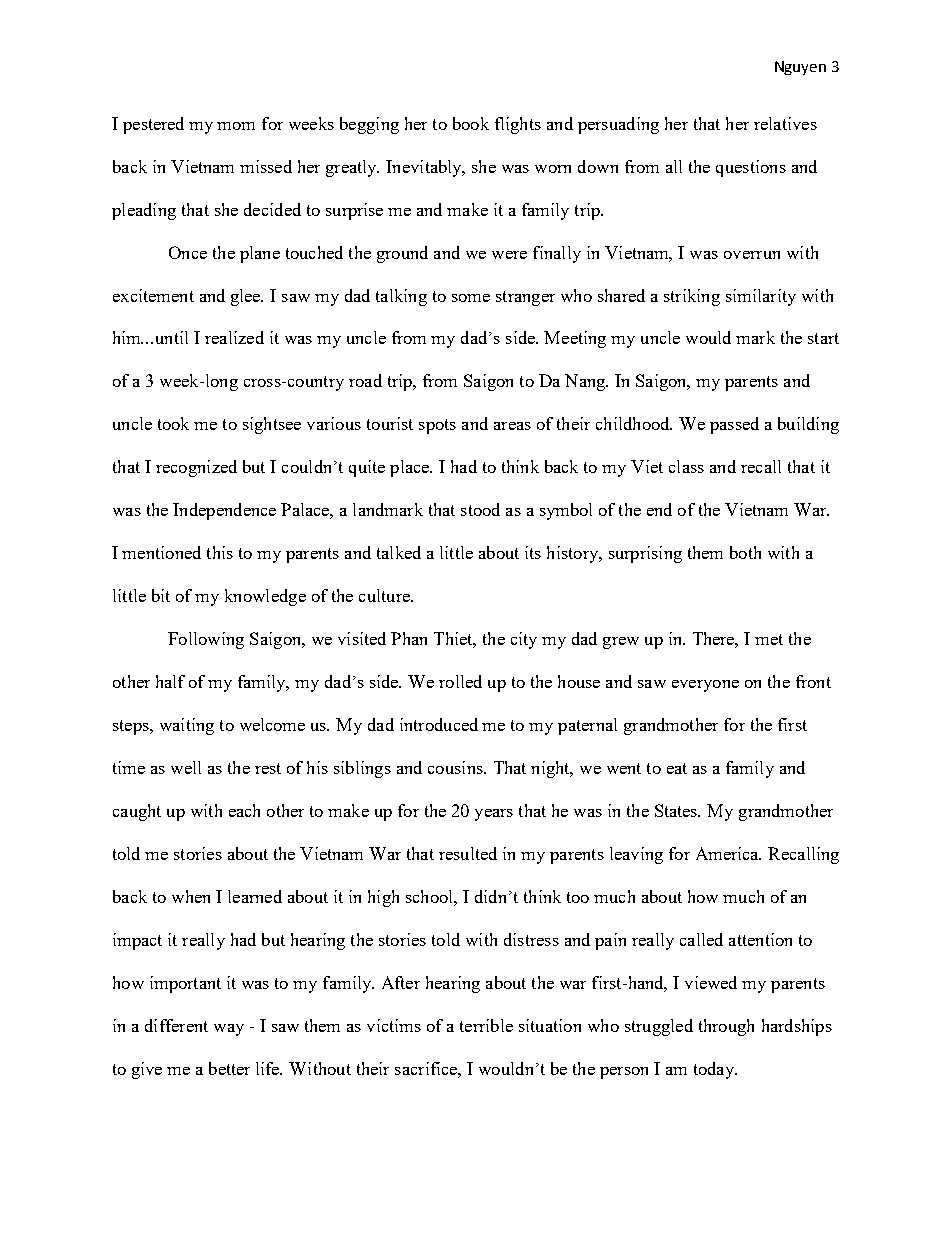 Image resolution: width=952 pixels, height=1233 pixels. I want to click on terrible, so click(486, 1025).
